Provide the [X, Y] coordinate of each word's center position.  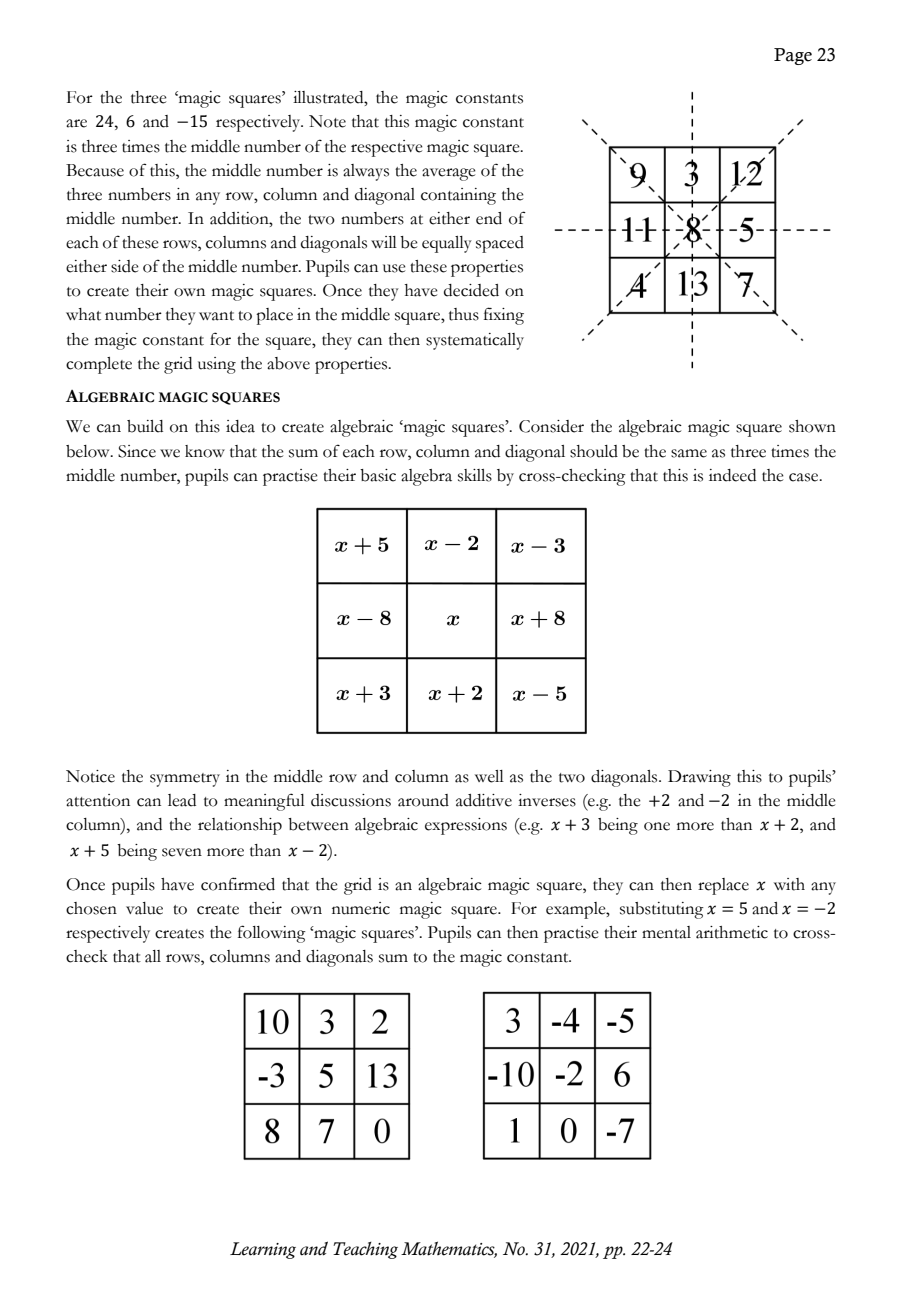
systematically [475, 341]
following [272, 934]
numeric [361, 908]
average [449, 174]
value [144, 908]
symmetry [185, 780]
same [689, 453]
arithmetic [732, 932]
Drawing [699, 778]
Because [95, 170]
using [217, 365]
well [489, 776]
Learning [263, 1250]
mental [666, 932]
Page [793, 56]
